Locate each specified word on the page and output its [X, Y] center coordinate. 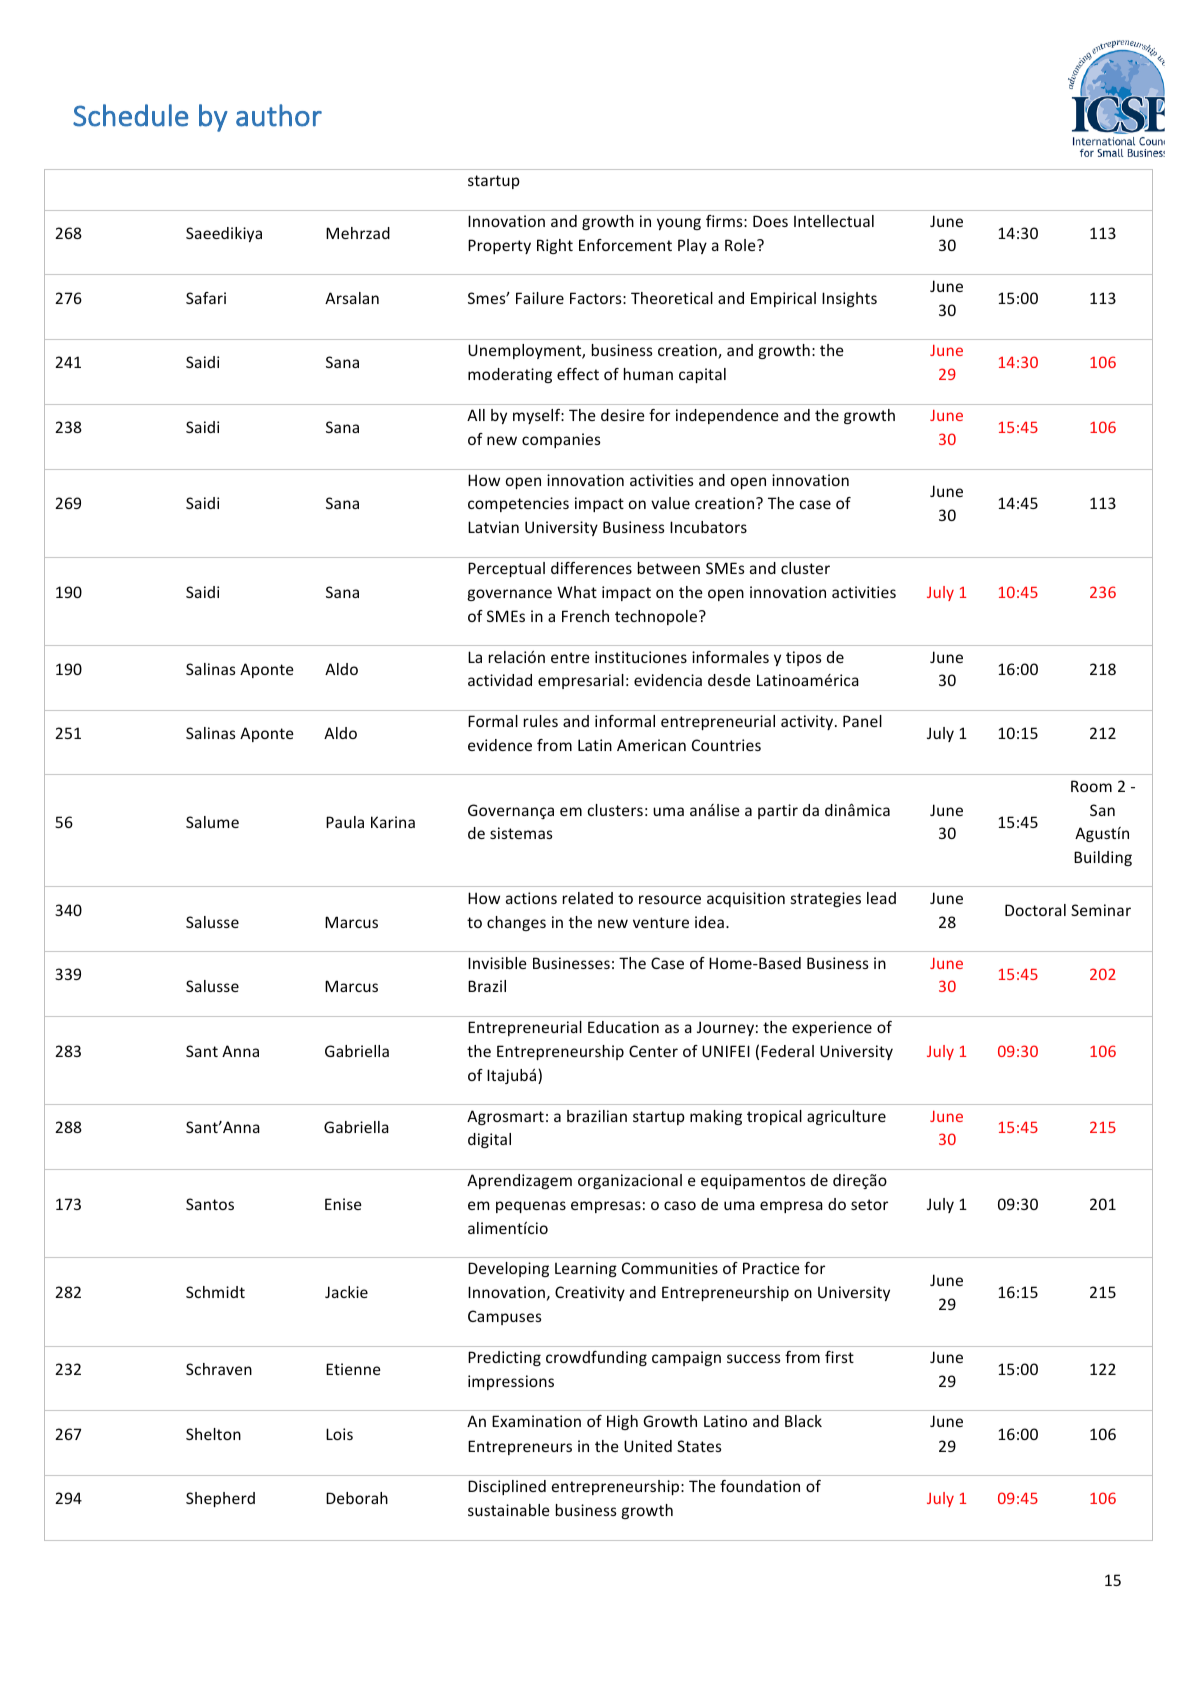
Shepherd [220, 1499]
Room [1091, 786]
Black [803, 1421]
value [670, 503]
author [279, 115]
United [648, 1446]
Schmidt [215, 1292]
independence [727, 416]
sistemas [521, 833]
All [476, 415]
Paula [345, 822]
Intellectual [834, 221]
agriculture [846, 1117]
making [716, 1117]
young [679, 224]
